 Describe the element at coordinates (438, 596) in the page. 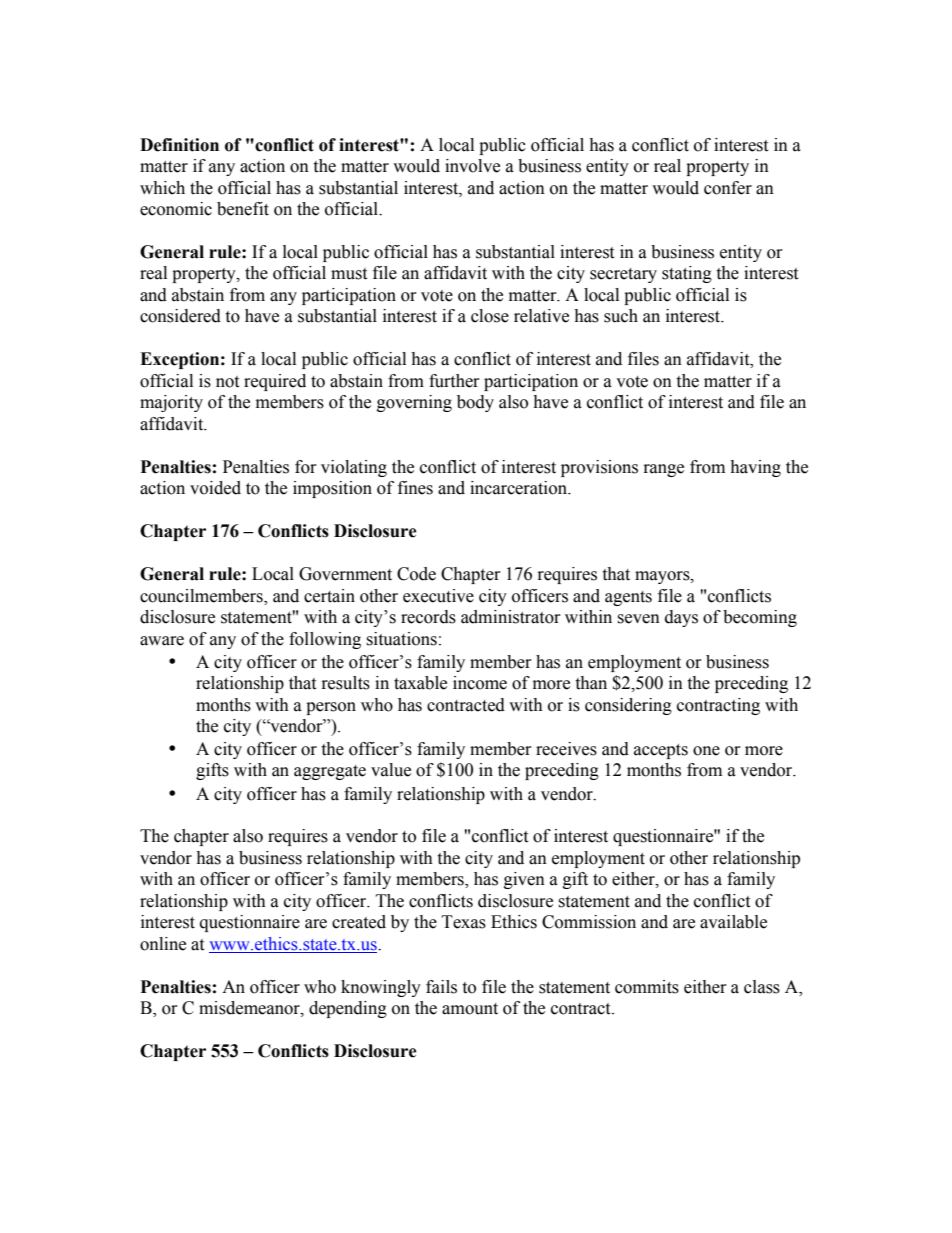

I see `executive` at that location.
